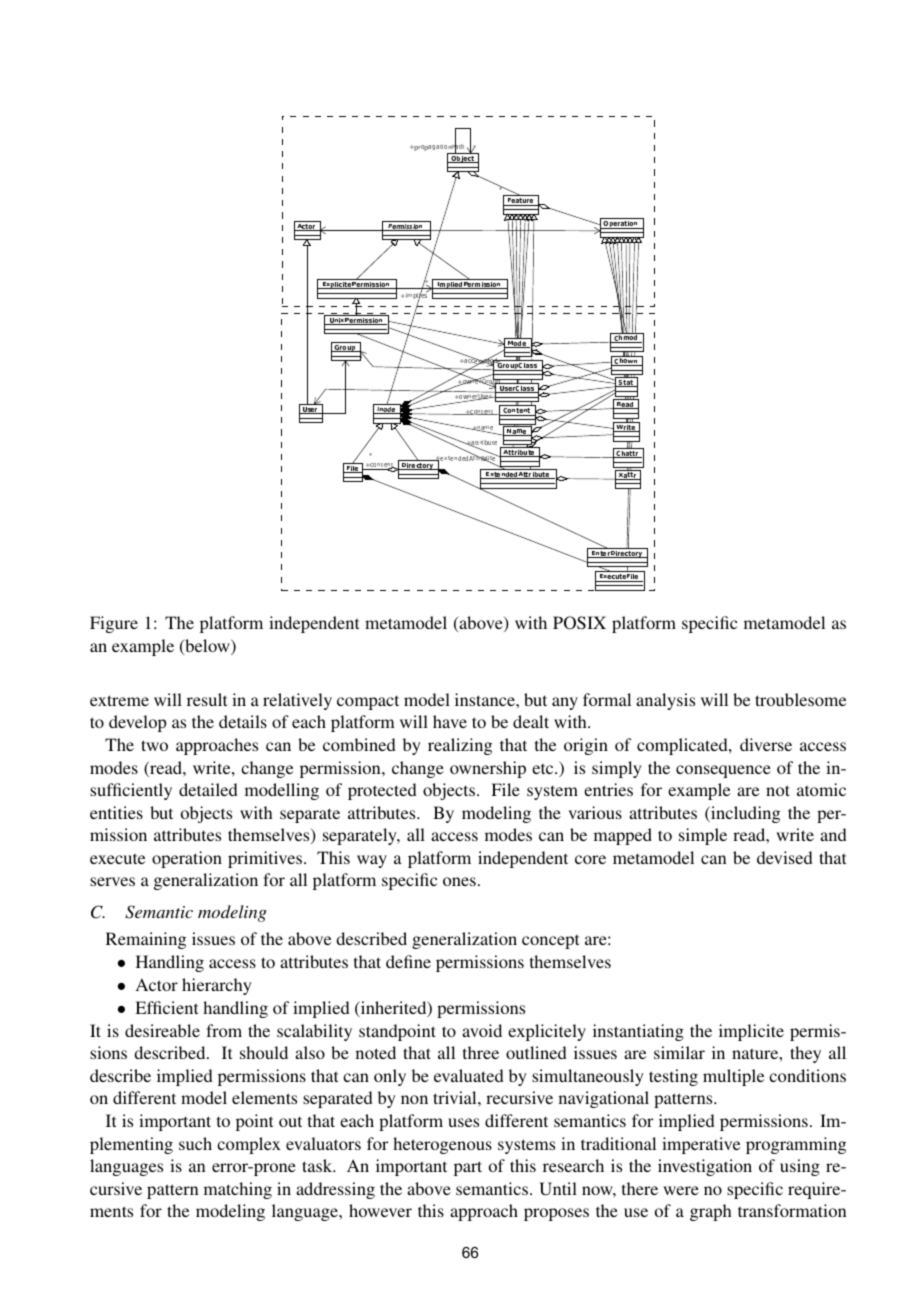 The height and width of the screenshot is (1308, 924). What do you see at coordinates (146, 940) in the screenshot?
I see `Remaining` at bounding box center [146, 940].
